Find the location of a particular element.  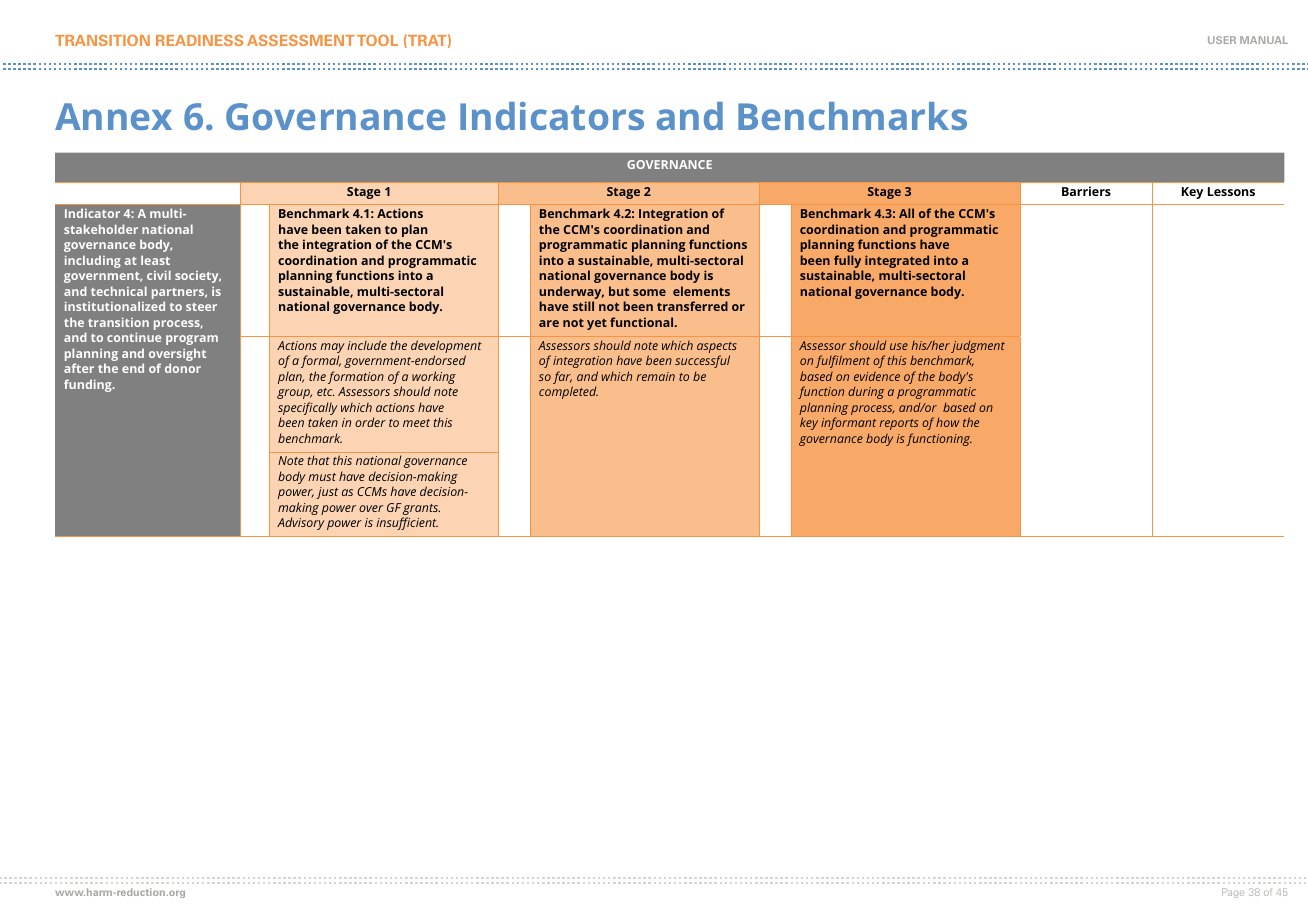

READINESS is located at coordinates (199, 40).
